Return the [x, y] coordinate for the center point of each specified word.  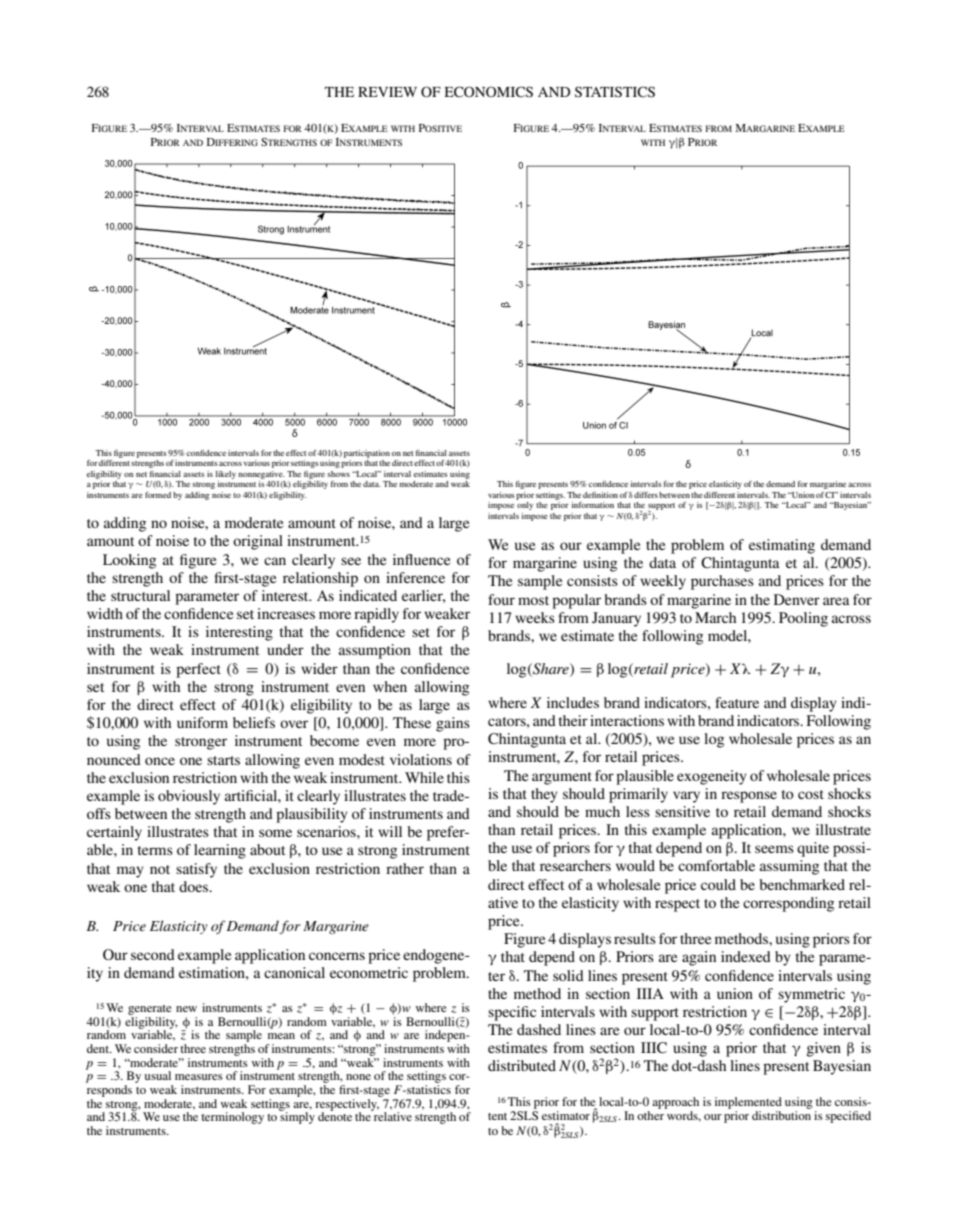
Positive [440, 128]
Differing [232, 142]
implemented [748, 1103]
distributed [522, 1065]
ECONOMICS [489, 92]
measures [199, 1077]
